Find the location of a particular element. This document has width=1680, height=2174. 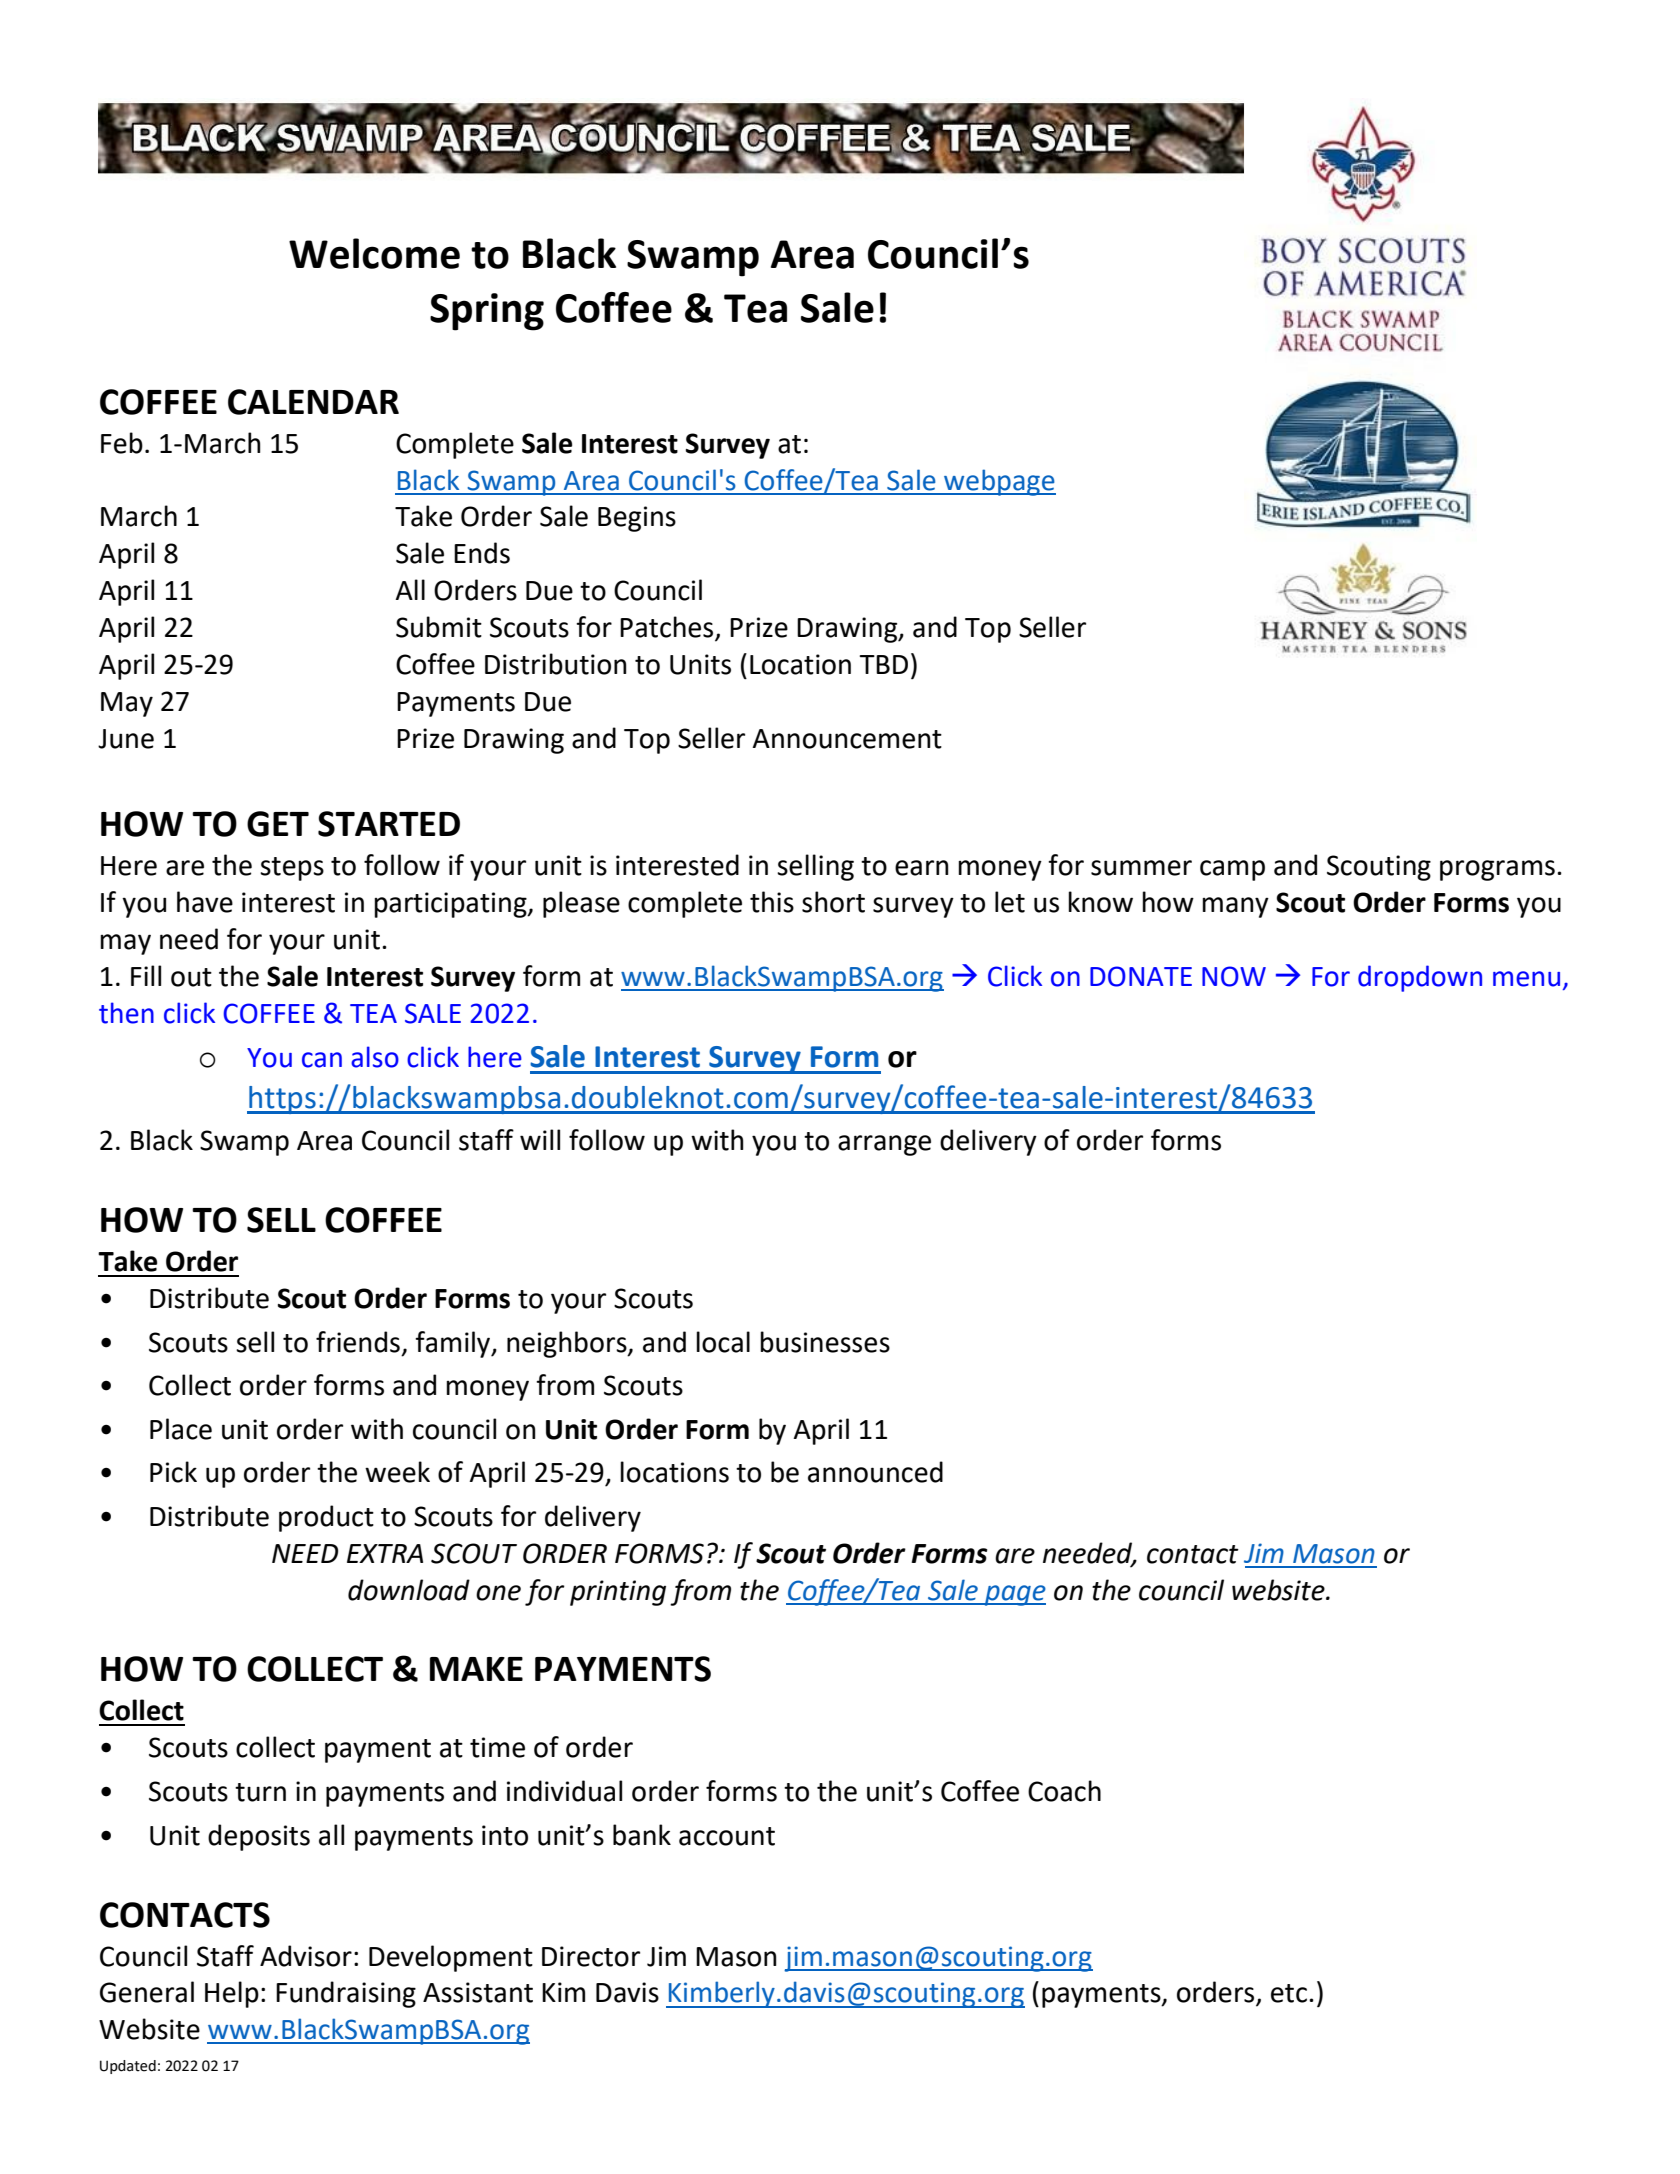

Spring is located at coordinates (487, 312).
